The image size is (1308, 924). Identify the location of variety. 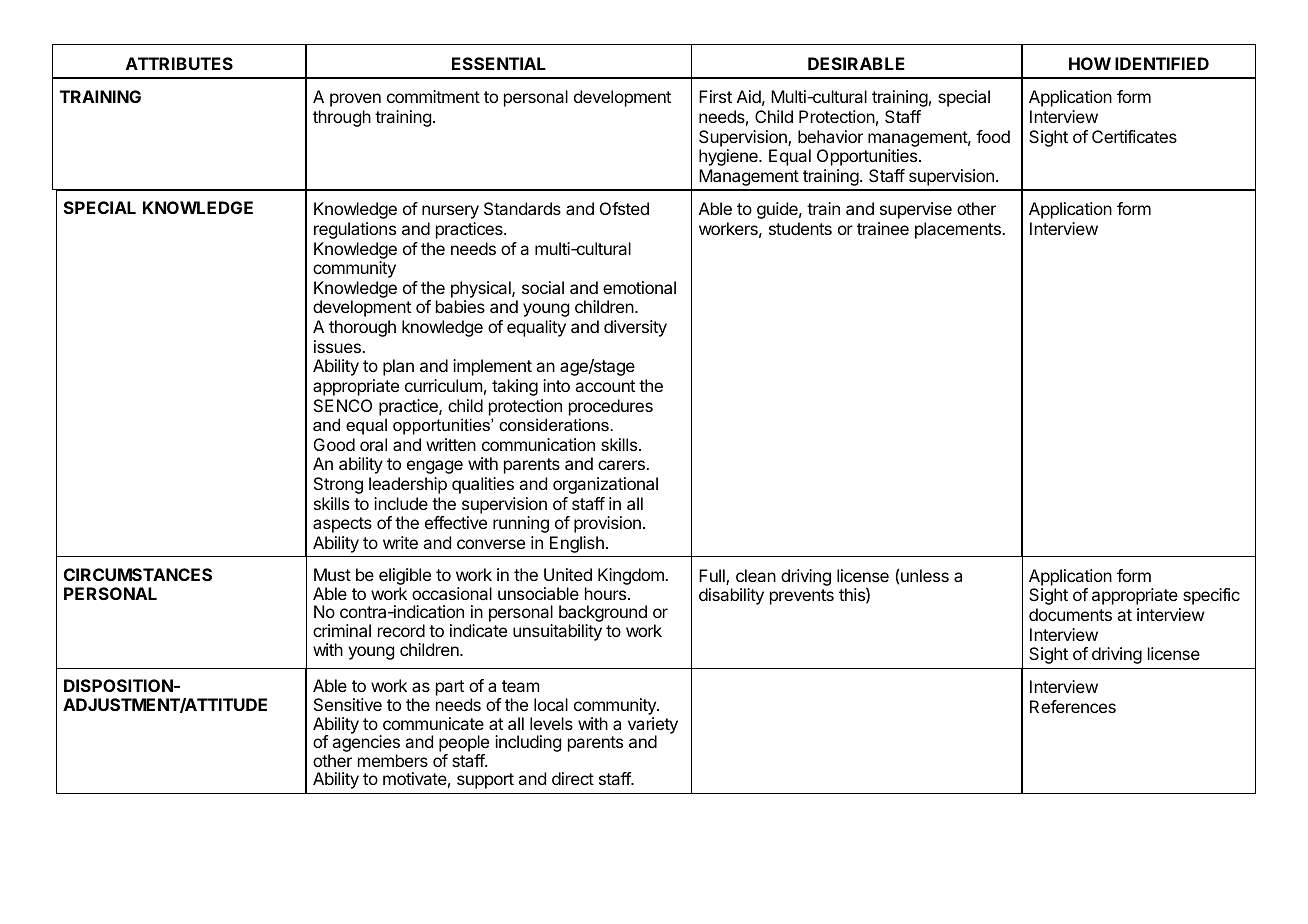
(653, 726).
